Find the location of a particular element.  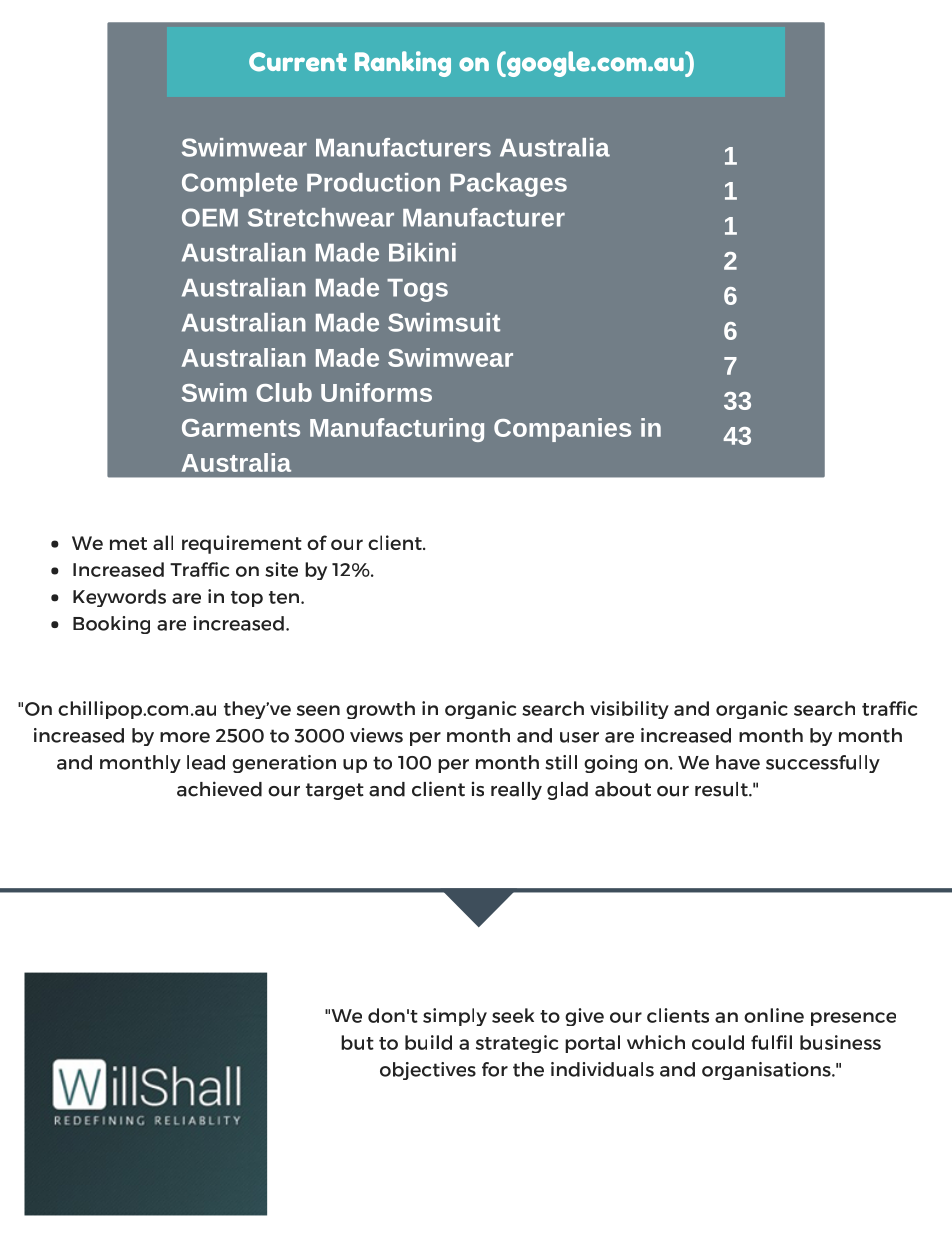

Ranking is located at coordinates (403, 64).
